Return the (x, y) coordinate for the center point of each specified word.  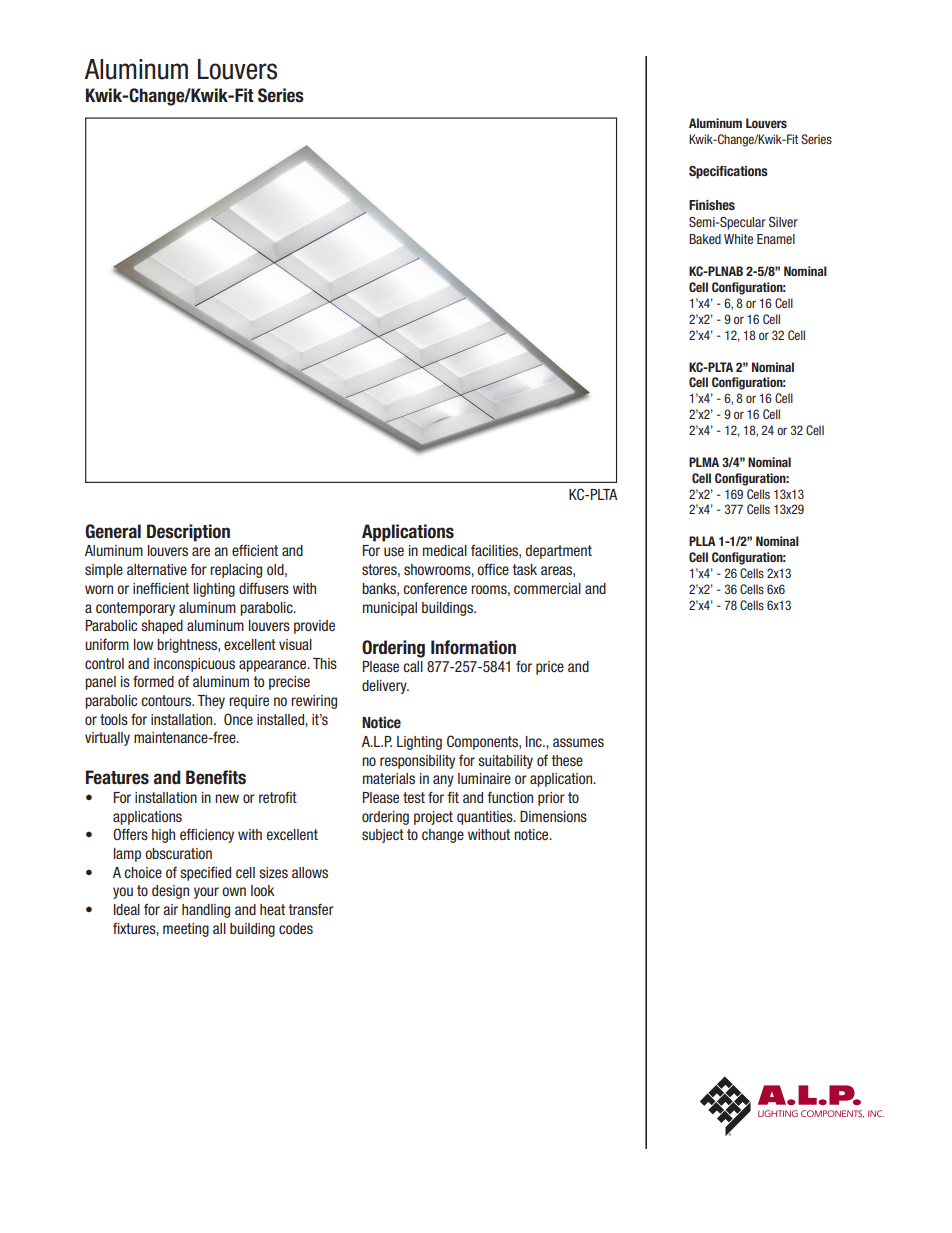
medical (445, 550)
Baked (705, 239)
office (493, 569)
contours (167, 700)
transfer (311, 909)
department (559, 552)
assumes (578, 742)
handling (206, 911)
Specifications (728, 172)
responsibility (417, 762)
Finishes (712, 205)
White (738, 239)
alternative (157, 569)
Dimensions (553, 816)
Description (188, 533)
